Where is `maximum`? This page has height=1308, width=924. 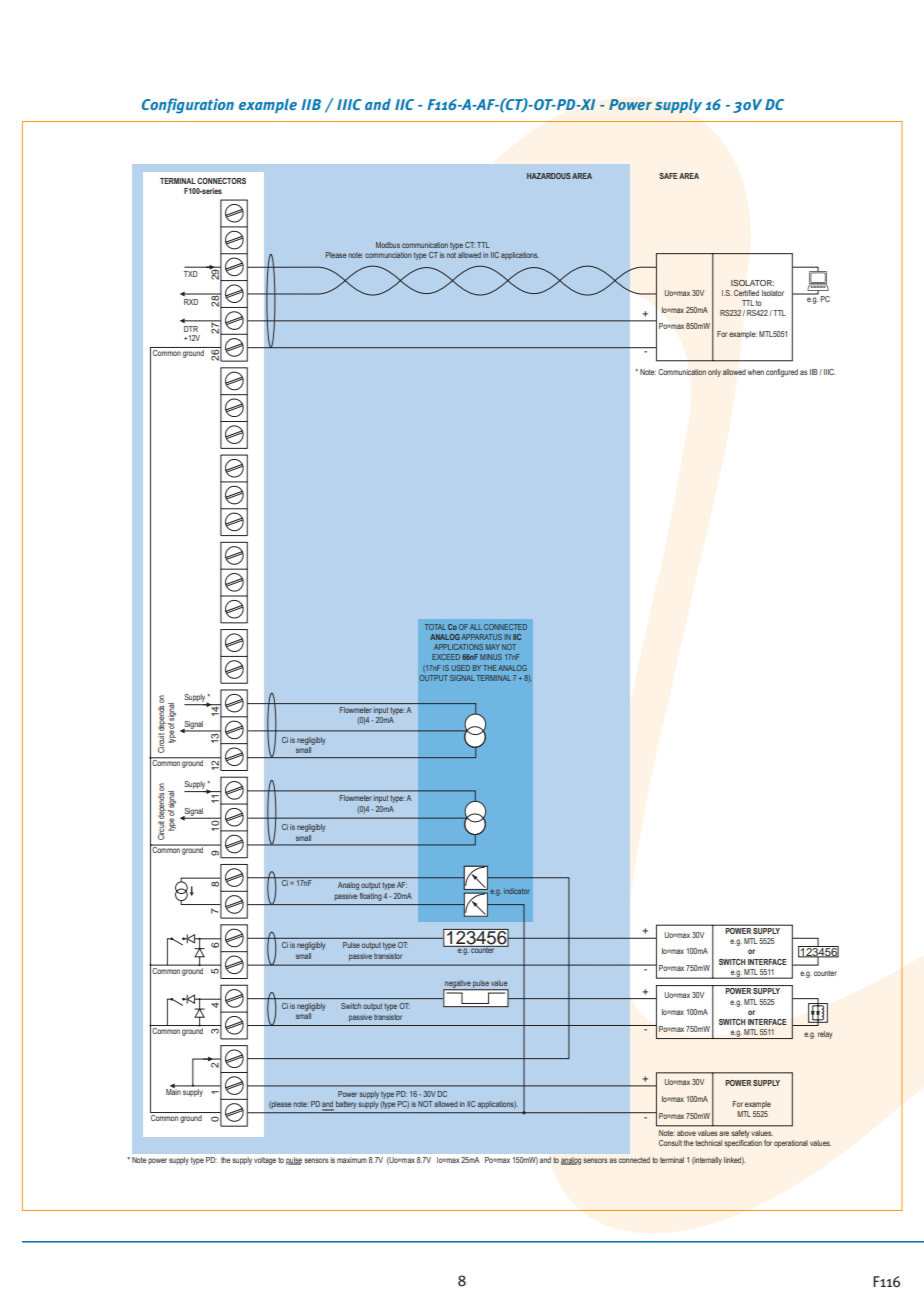 maximum is located at coordinates (352, 1160).
